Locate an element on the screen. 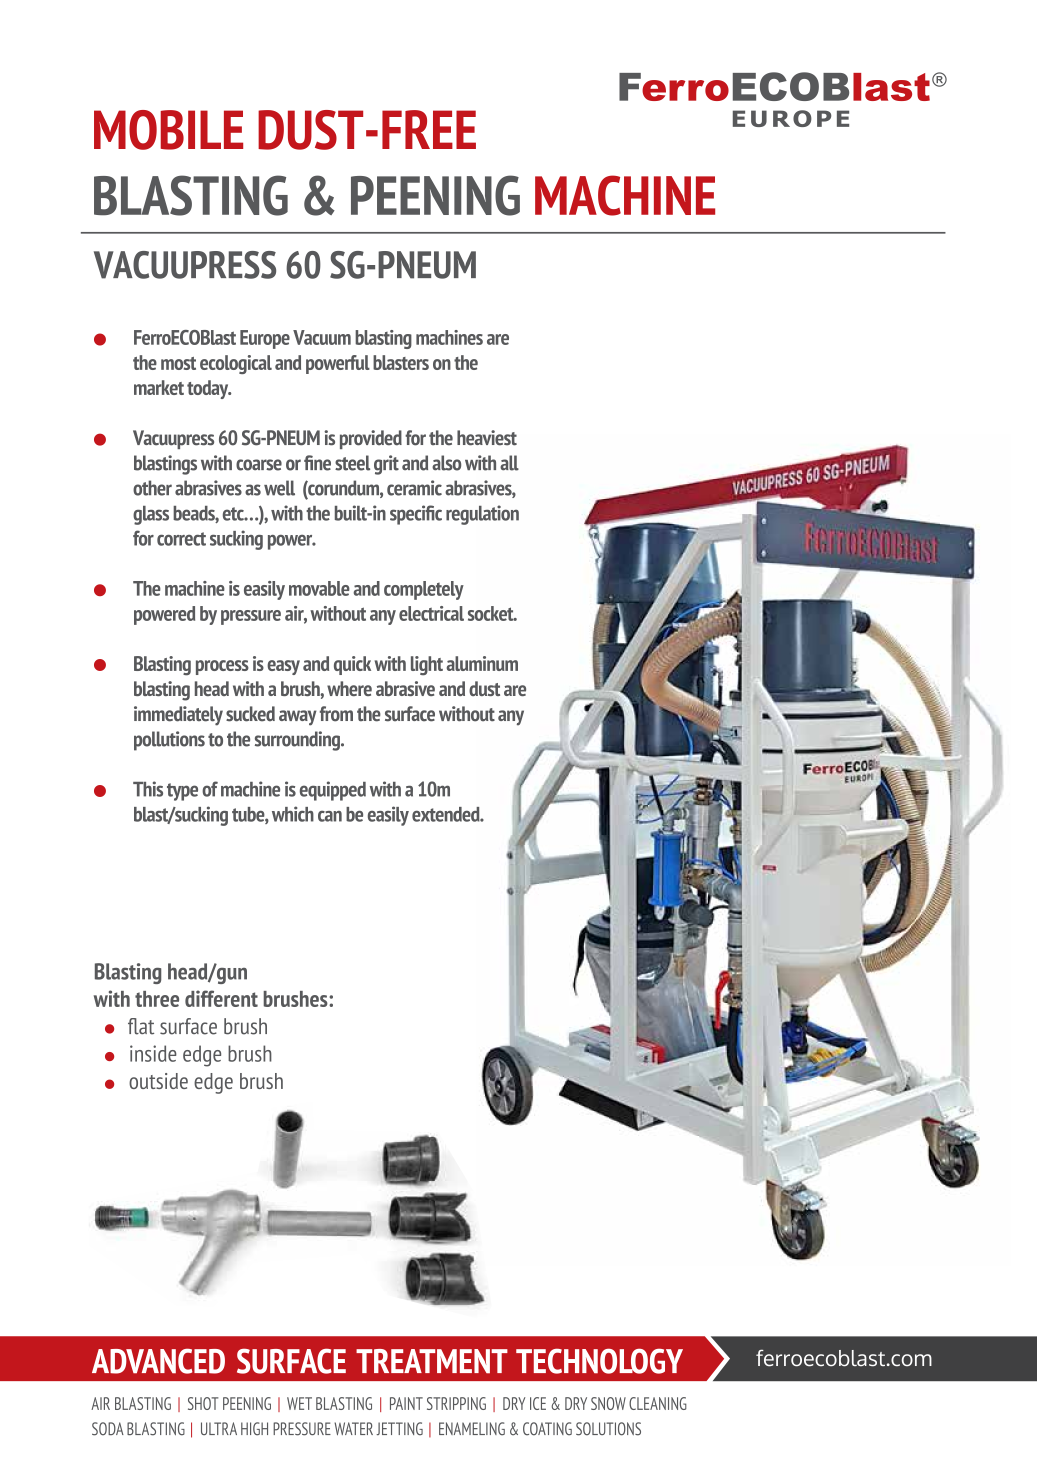  aluminum is located at coordinates (482, 663).
